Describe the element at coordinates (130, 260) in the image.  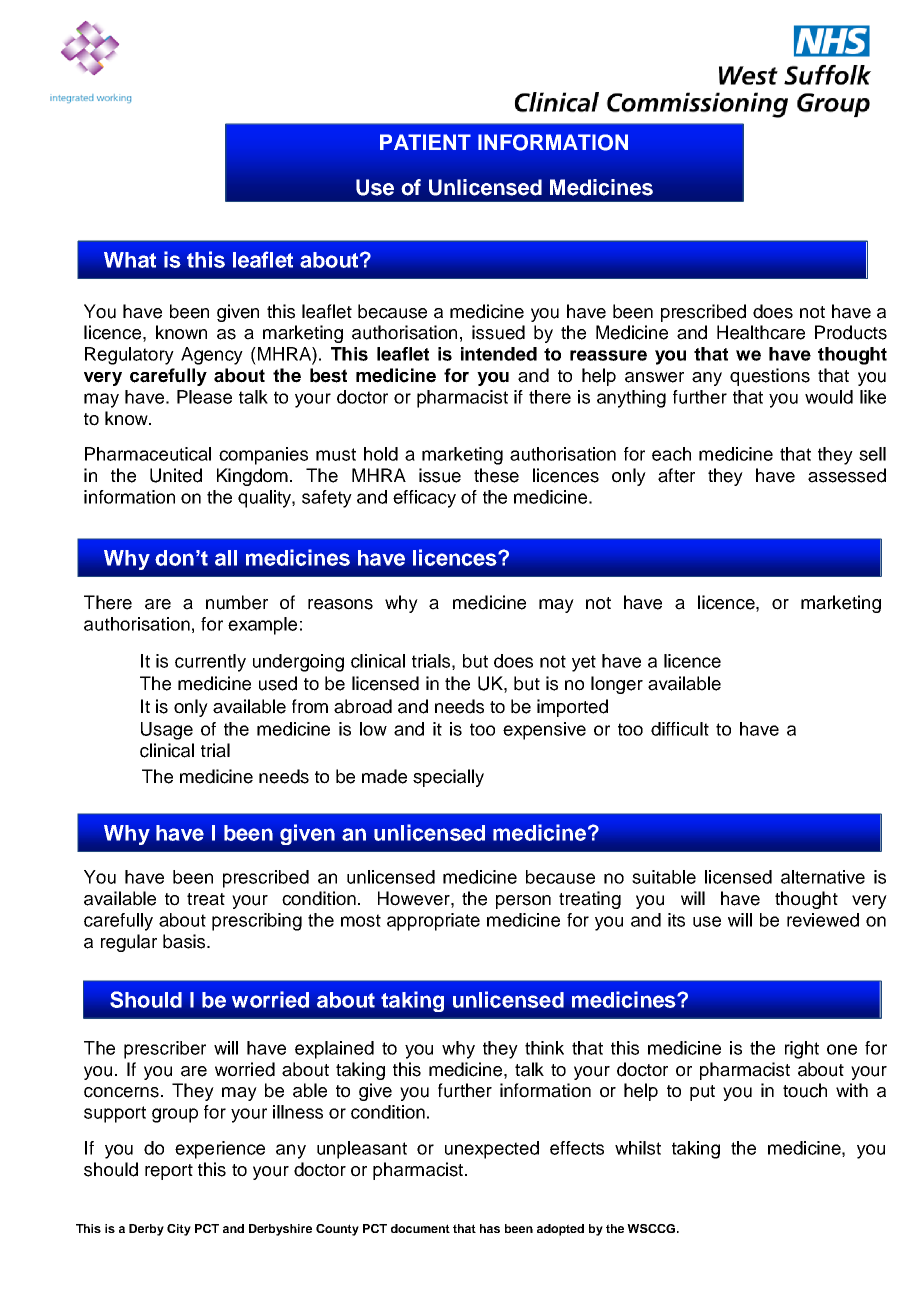
I see `What` at that location.
